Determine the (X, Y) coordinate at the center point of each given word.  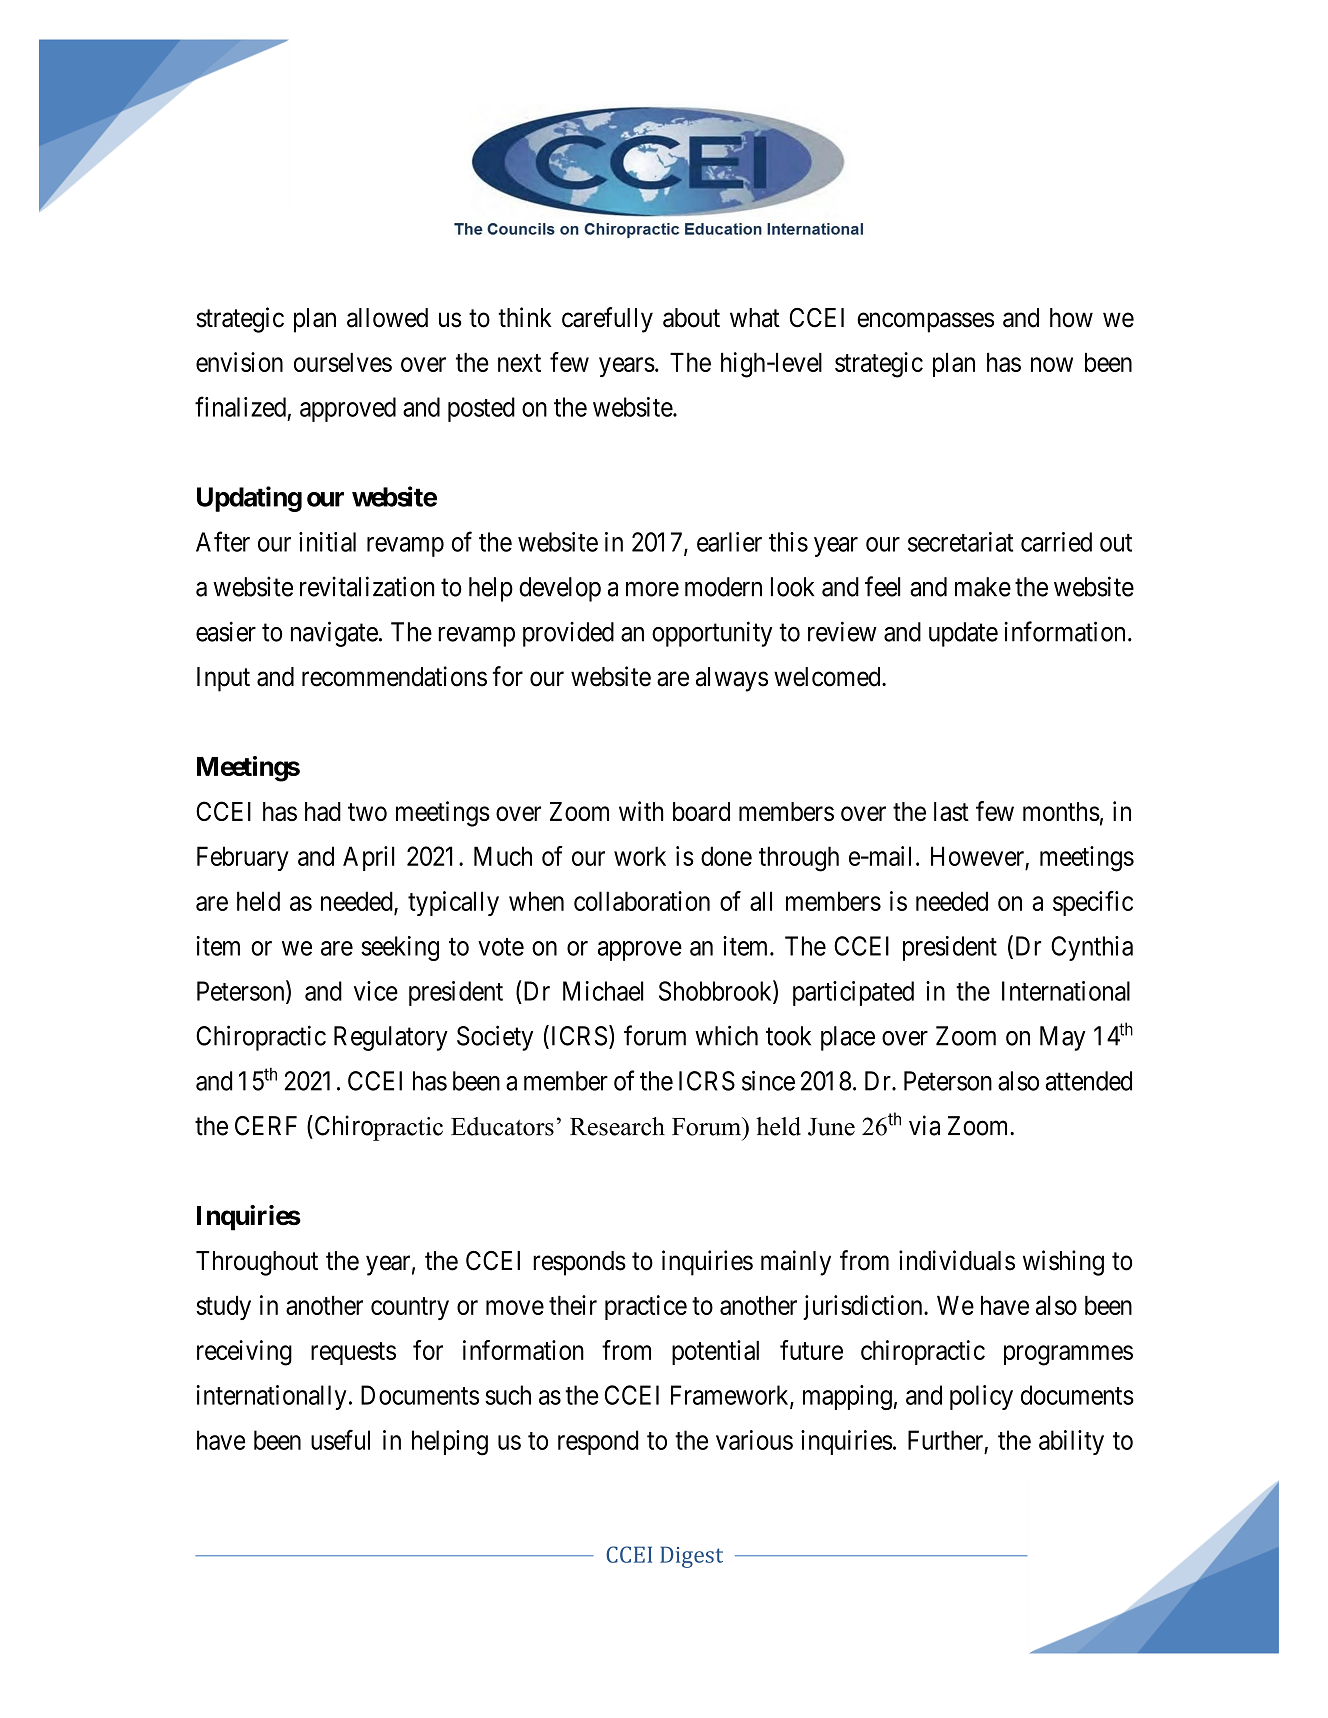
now (1052, 364)
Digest (691, 1557)
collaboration (642, 901)
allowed (387, 318)
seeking (400, 948)
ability (1071, 1442)
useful (340, 1440)
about (691, 318)
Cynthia (1092, 948)
